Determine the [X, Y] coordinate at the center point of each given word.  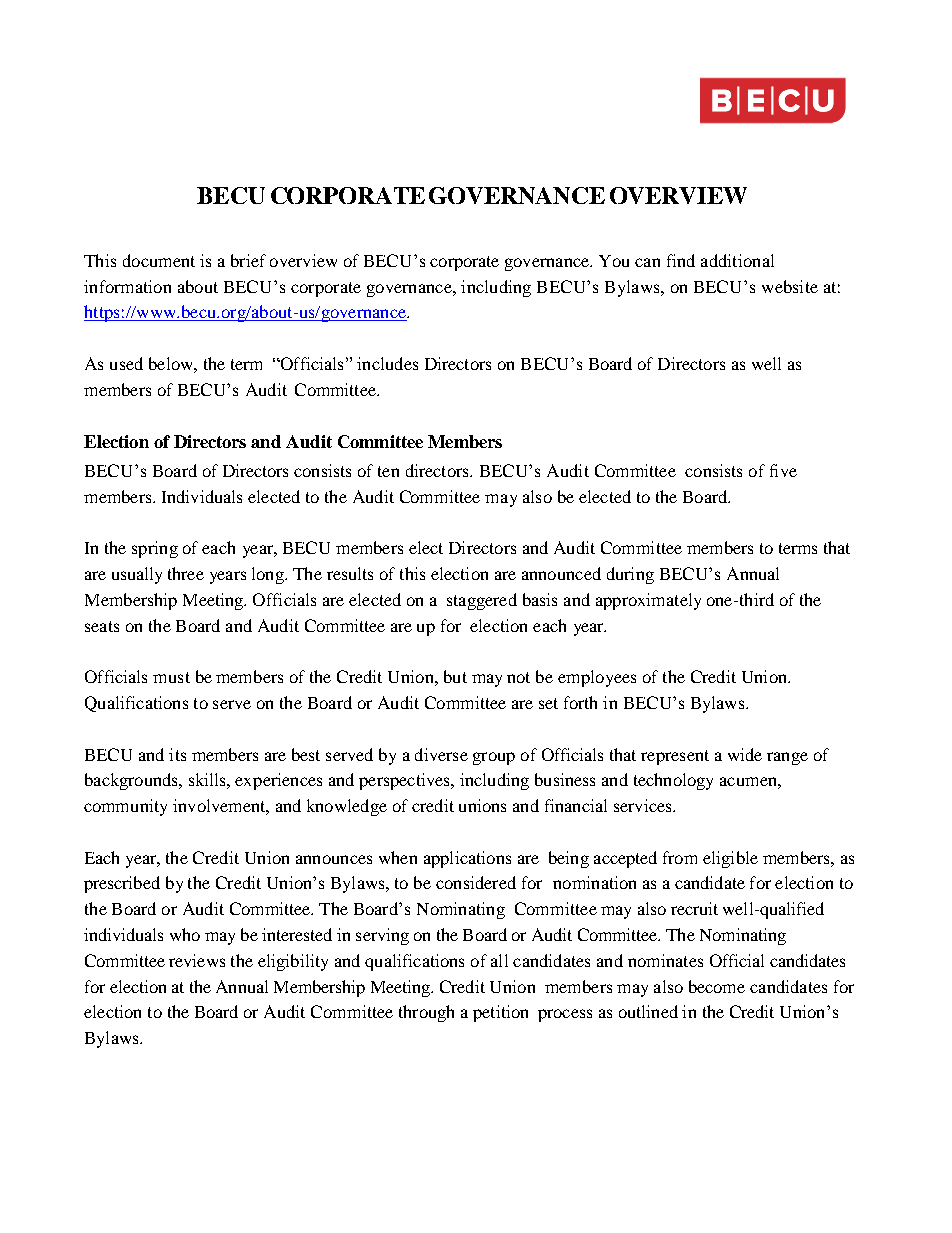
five [783, 470]
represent [675, 757]
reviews [197, 960]
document [159, 260]
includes [387, 363]
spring [155, 549]
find [681, 260]
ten [388, 471]
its [177, 754]
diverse [441, 754]
